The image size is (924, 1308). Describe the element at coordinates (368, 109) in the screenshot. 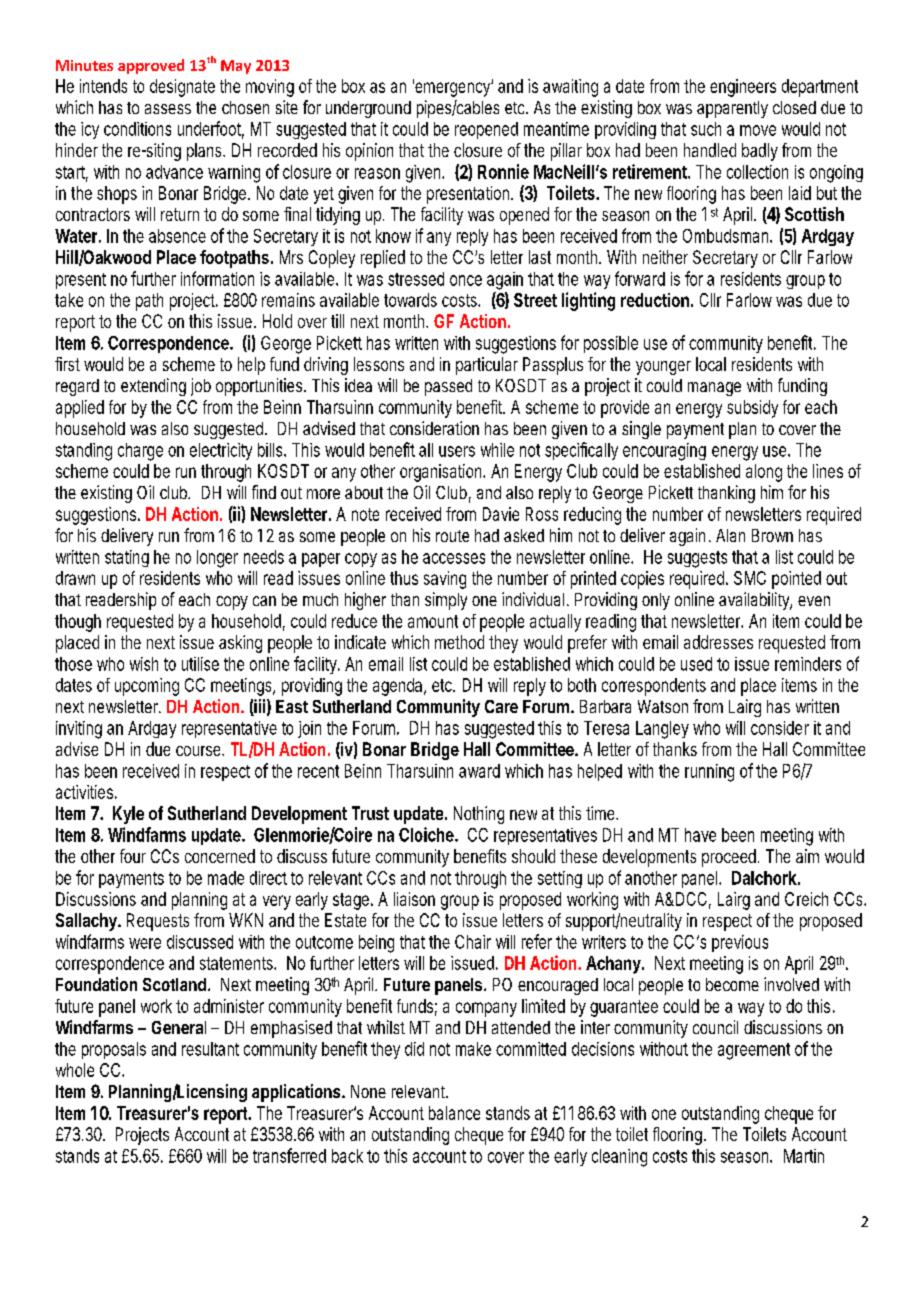

I see `underground` at that location.
